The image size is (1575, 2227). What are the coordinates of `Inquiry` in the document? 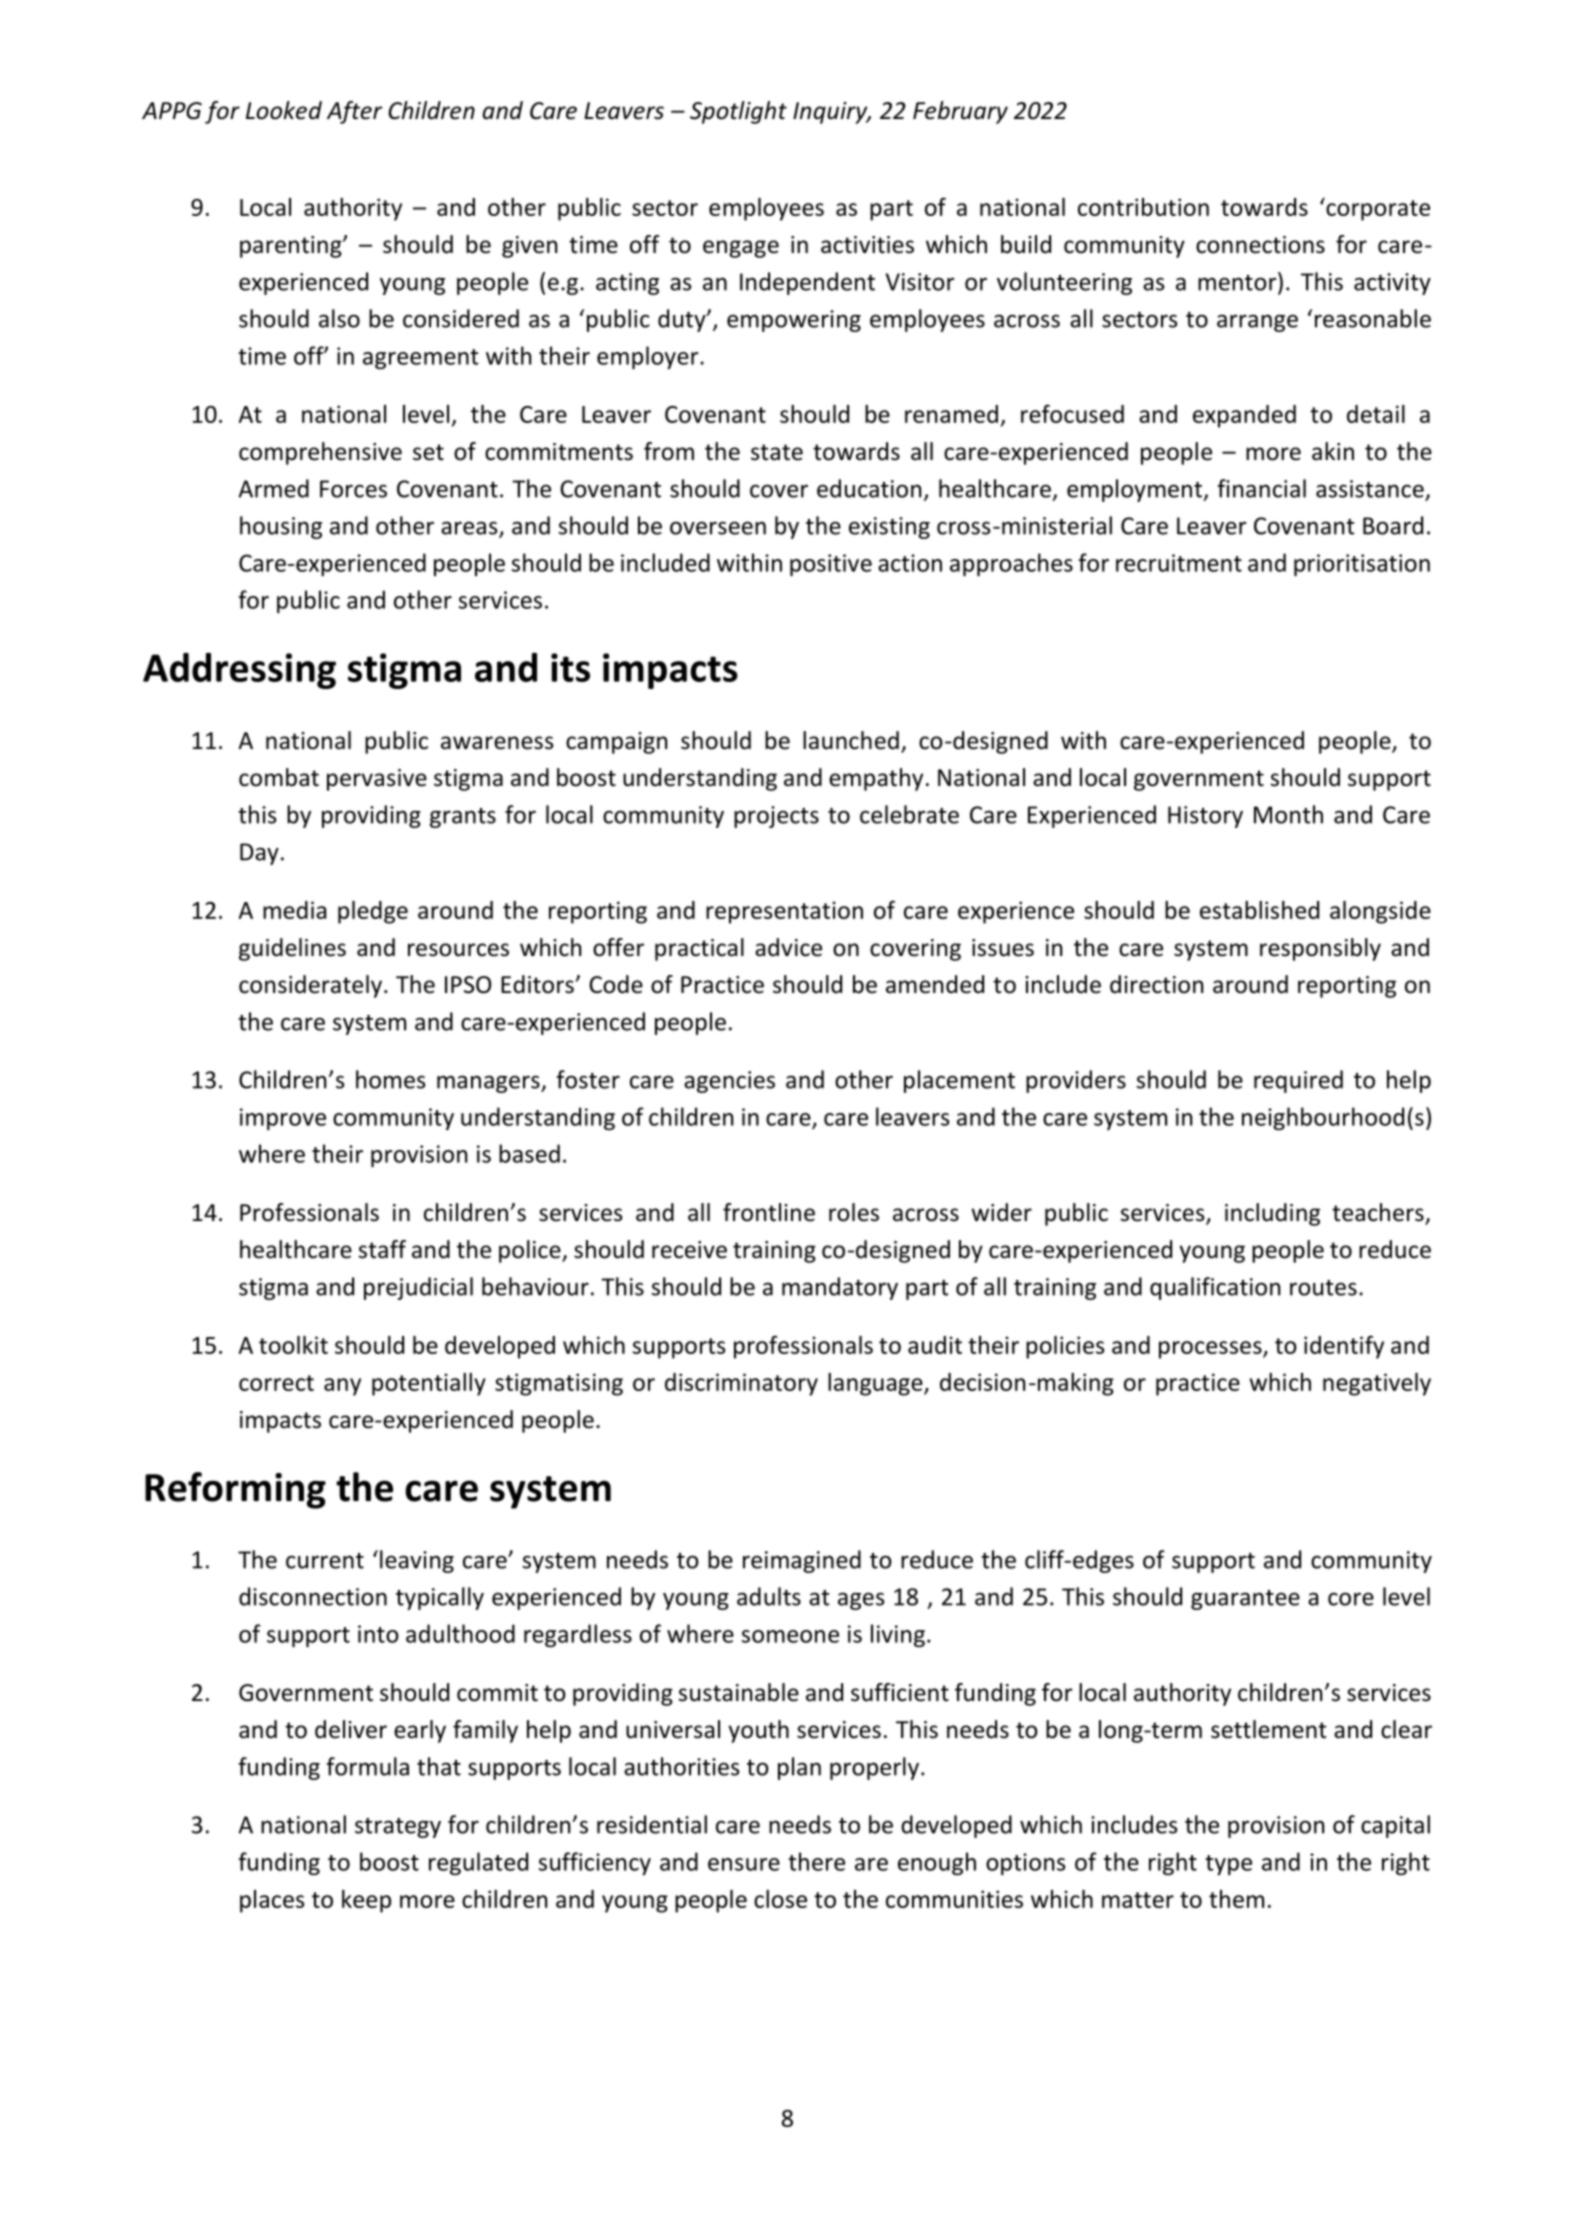 It's located at (831, 113).
